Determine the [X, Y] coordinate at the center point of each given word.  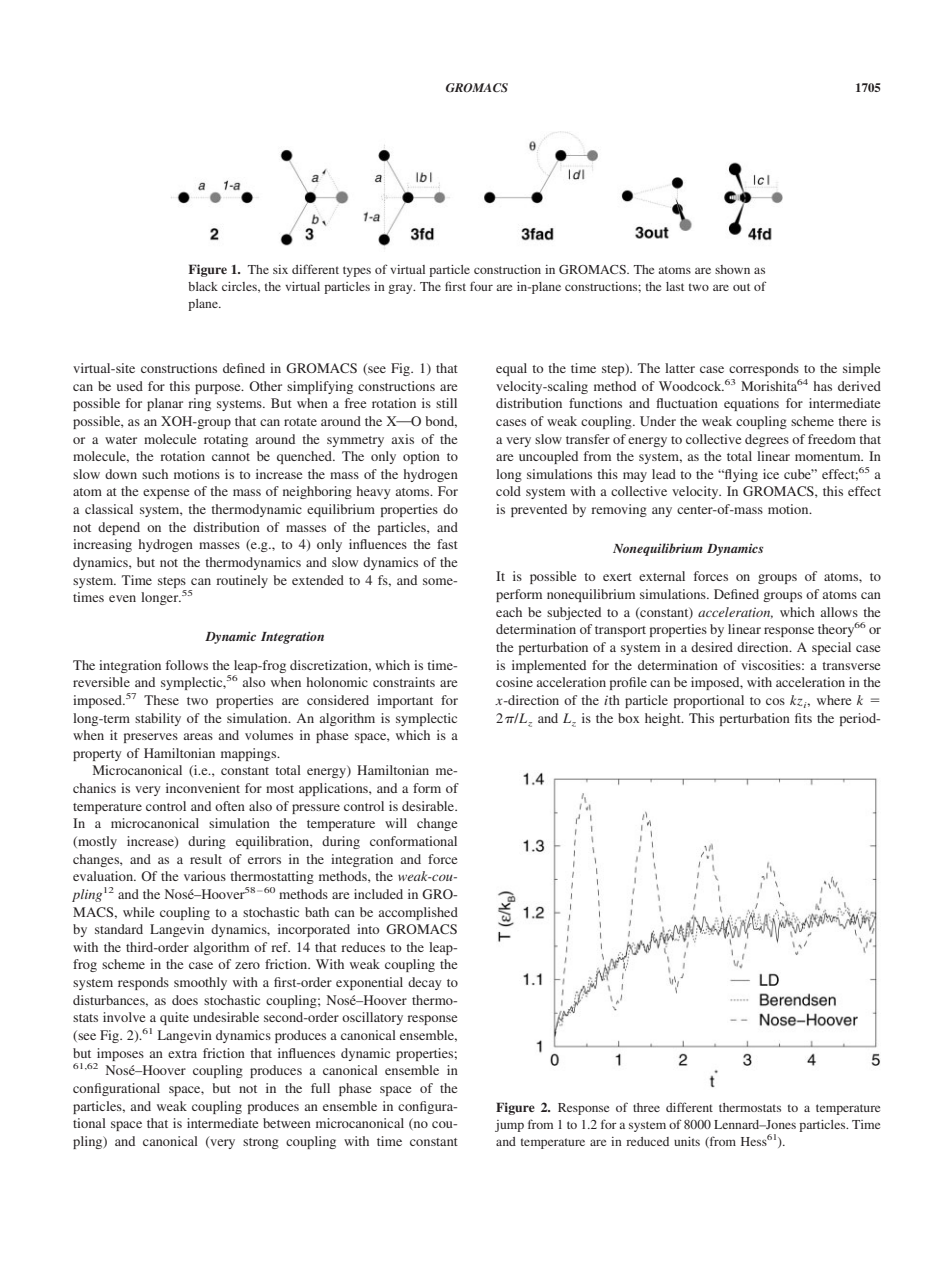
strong [261, 1143]
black [203, 286]
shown [732, 269]
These [161, 700]
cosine [514, 682]
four [481, 286]
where [834, 700]
